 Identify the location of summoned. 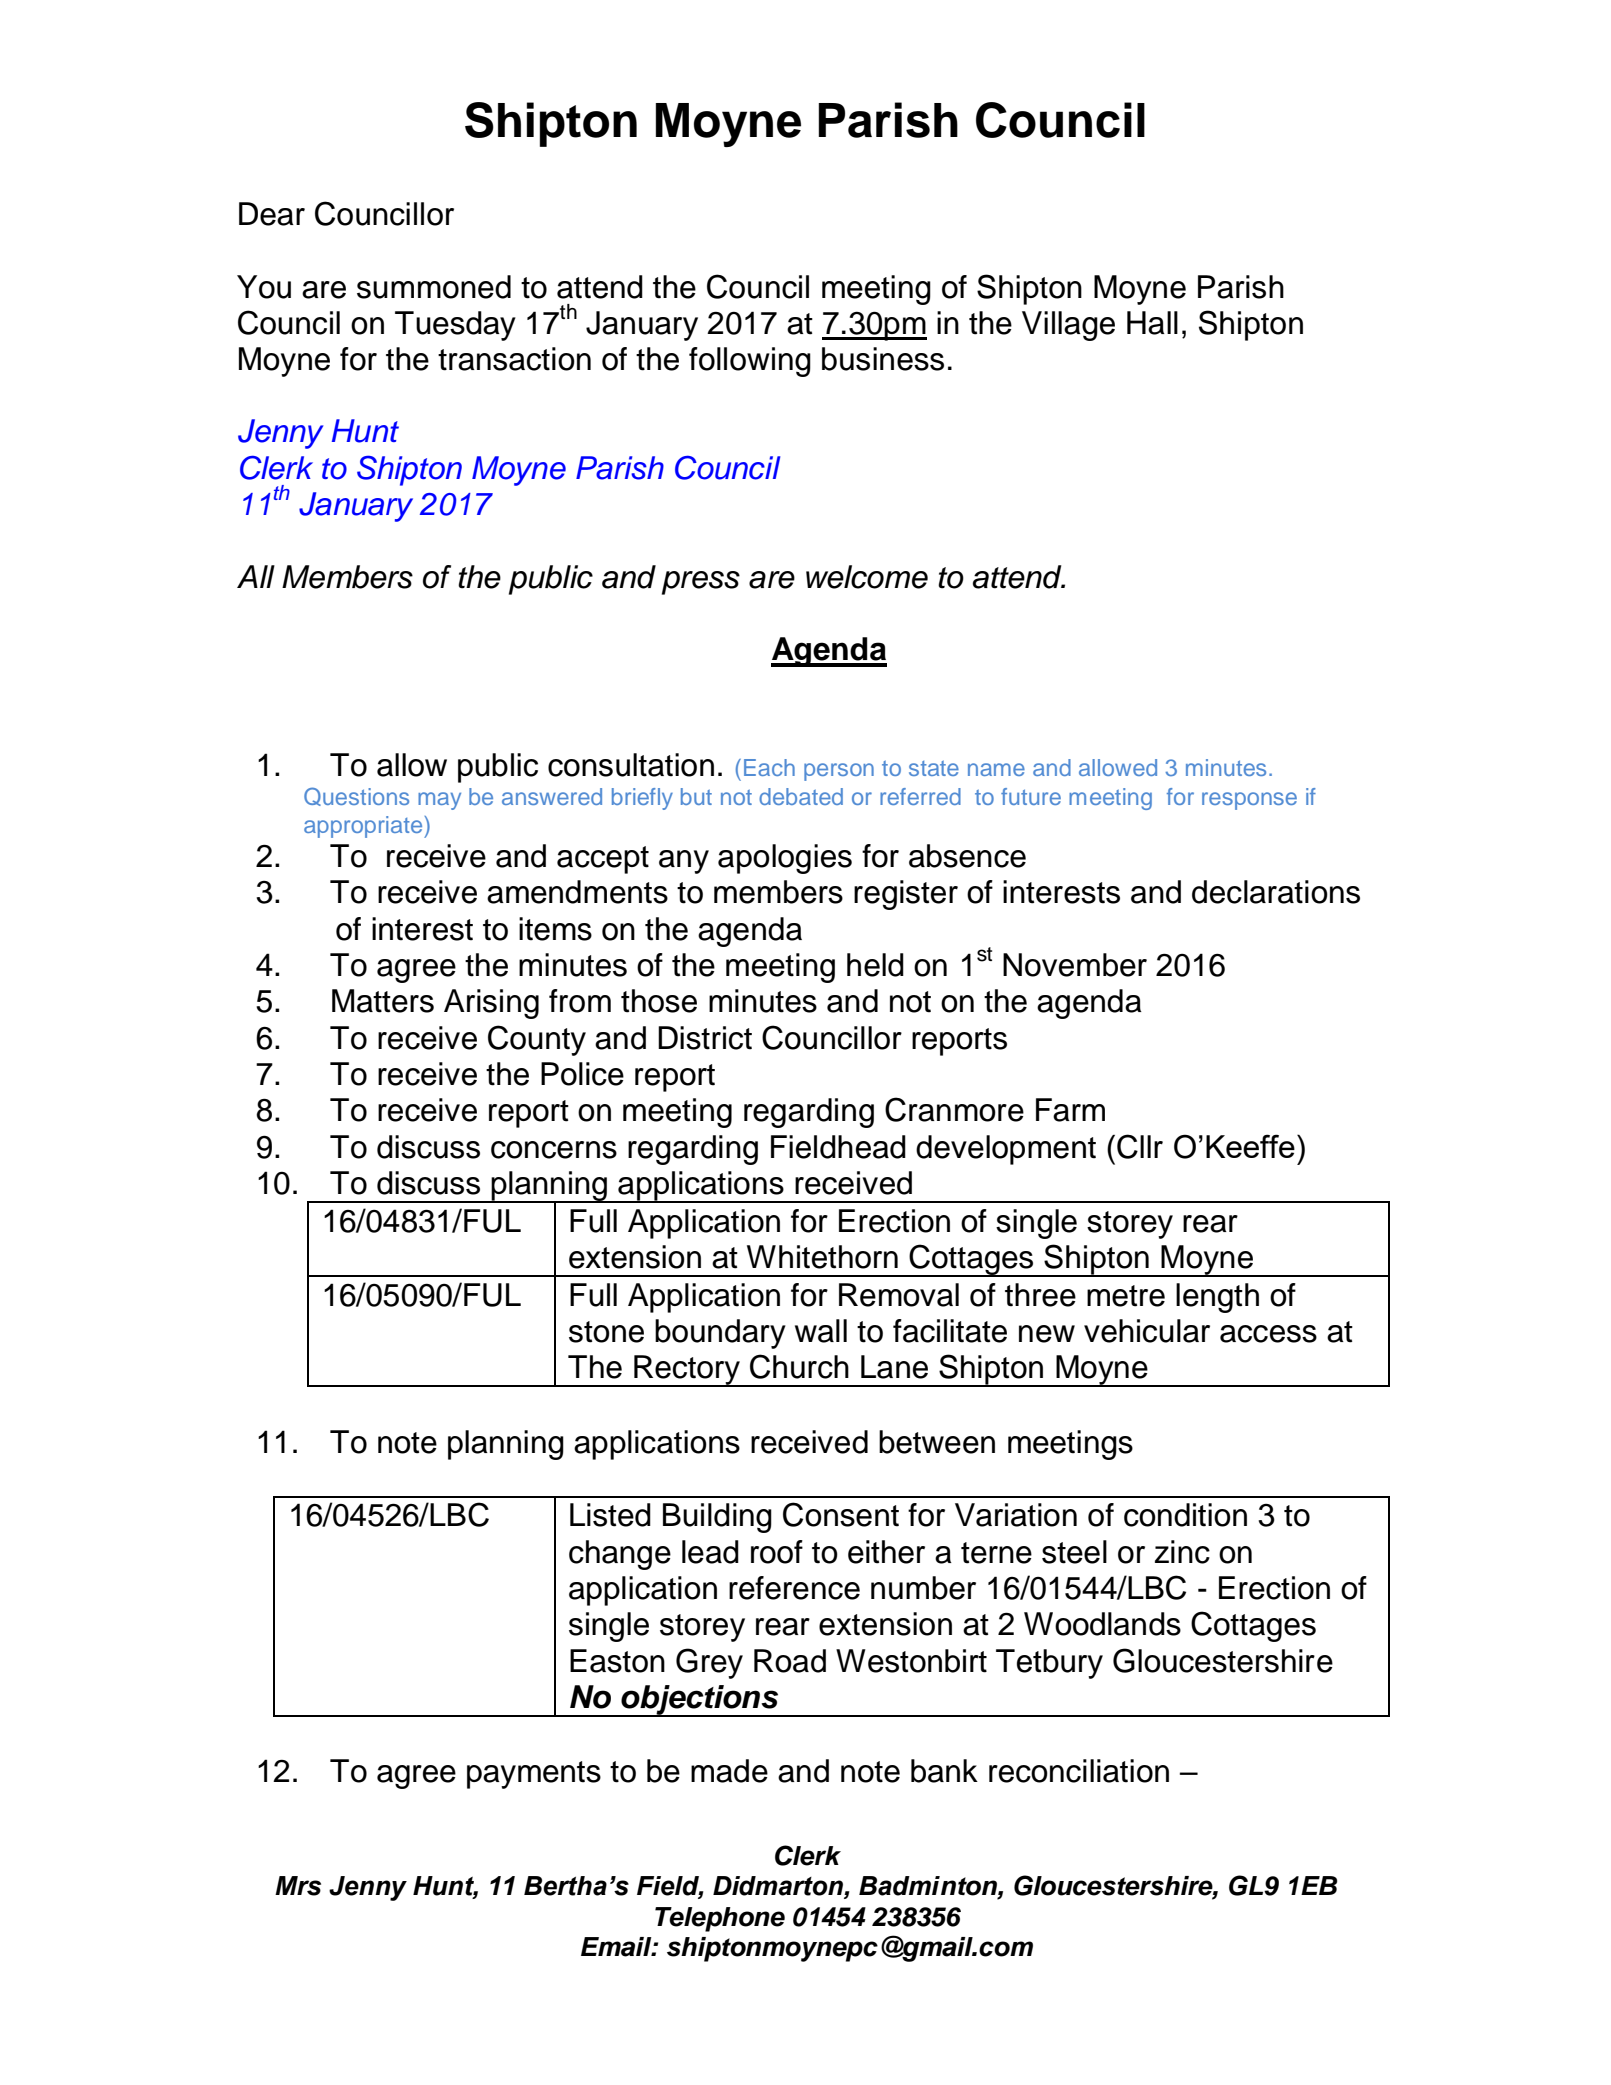
(434, 287).
